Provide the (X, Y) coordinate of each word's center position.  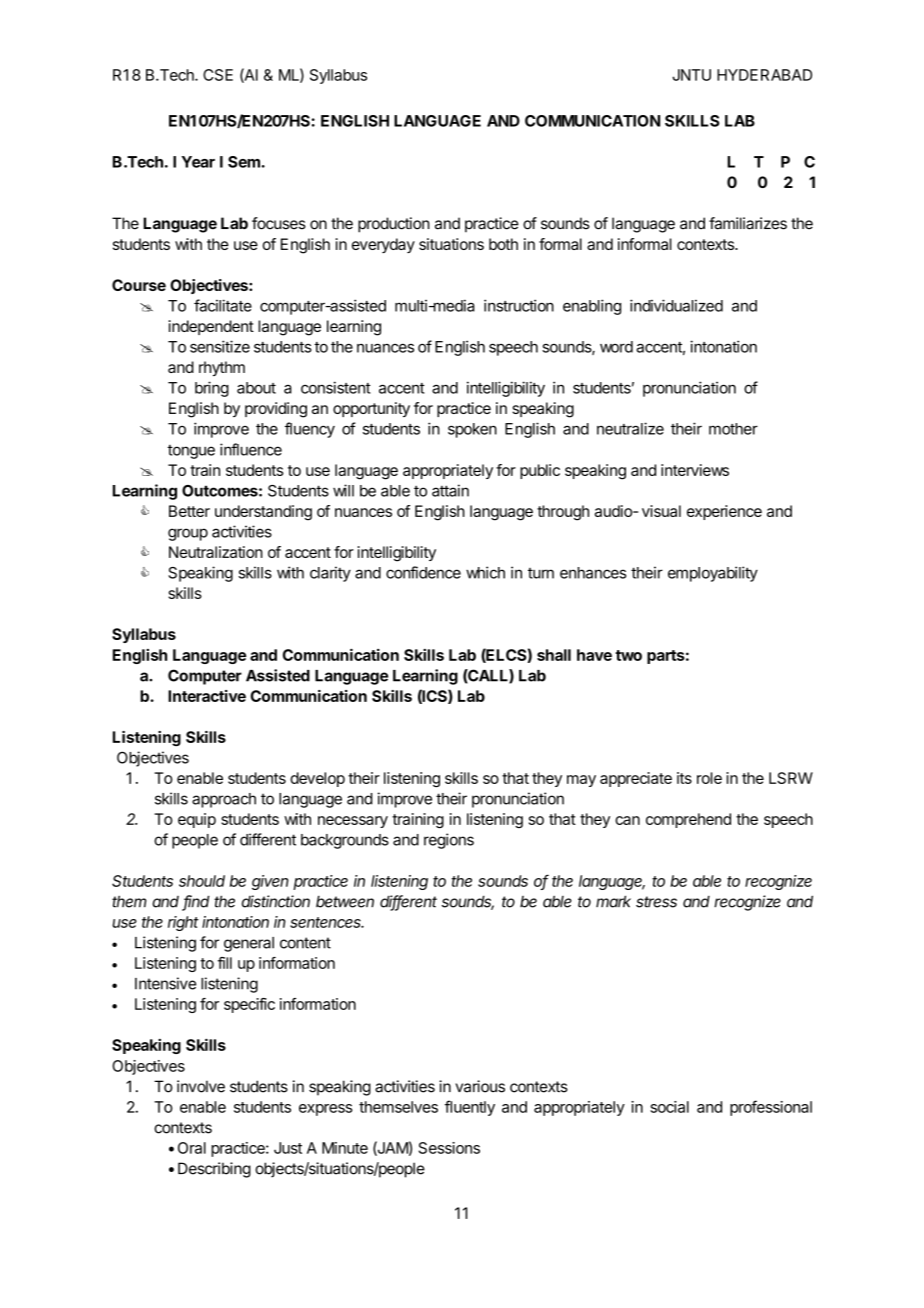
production (394, 225)
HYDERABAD (764, 75)
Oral (192, 1148)
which (485, 572)
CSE (218, 75)
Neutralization (216, 552)
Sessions (449, 1148)
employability (713, 574)
